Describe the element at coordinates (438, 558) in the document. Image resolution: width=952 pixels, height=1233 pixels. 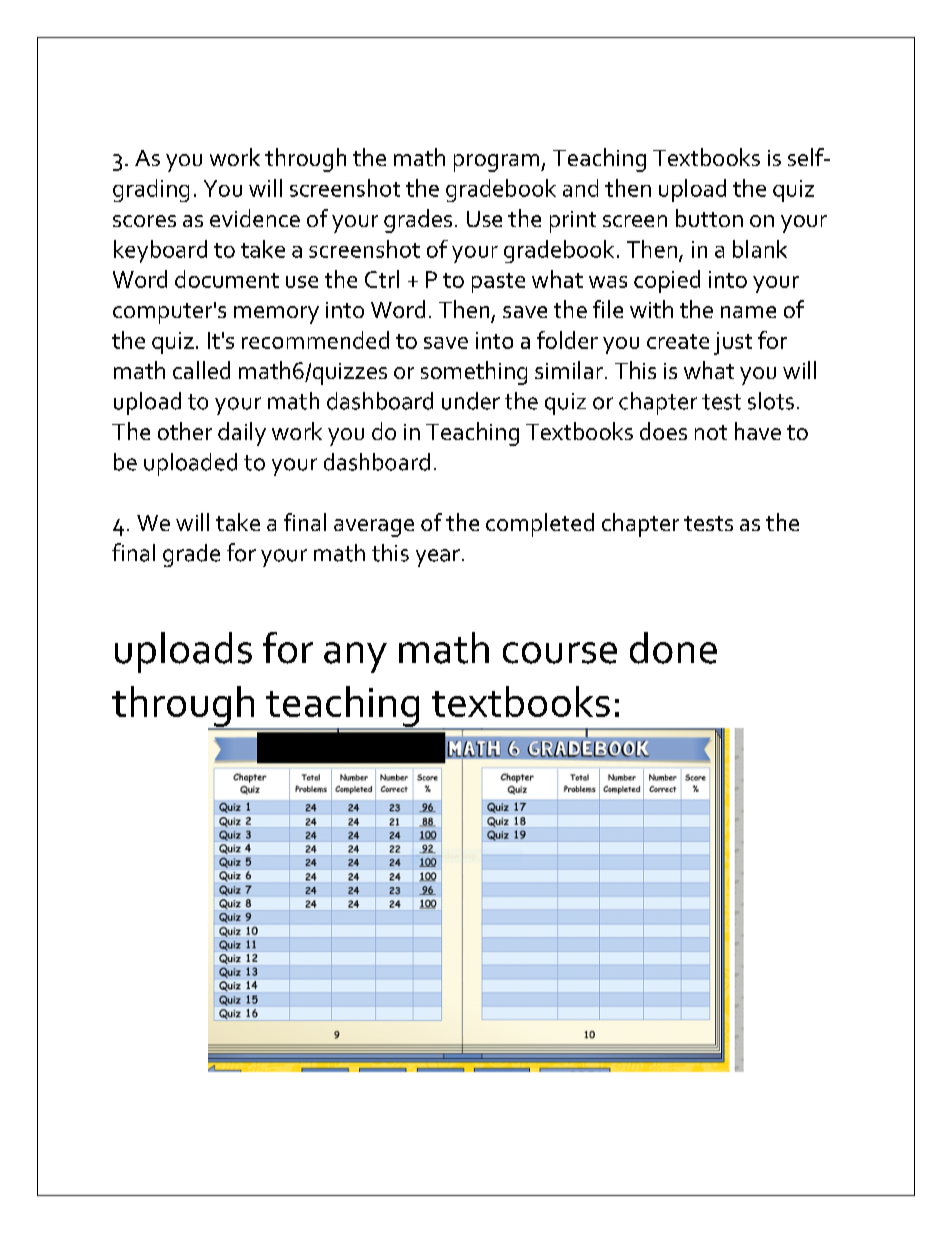
I see `year` at that location.
